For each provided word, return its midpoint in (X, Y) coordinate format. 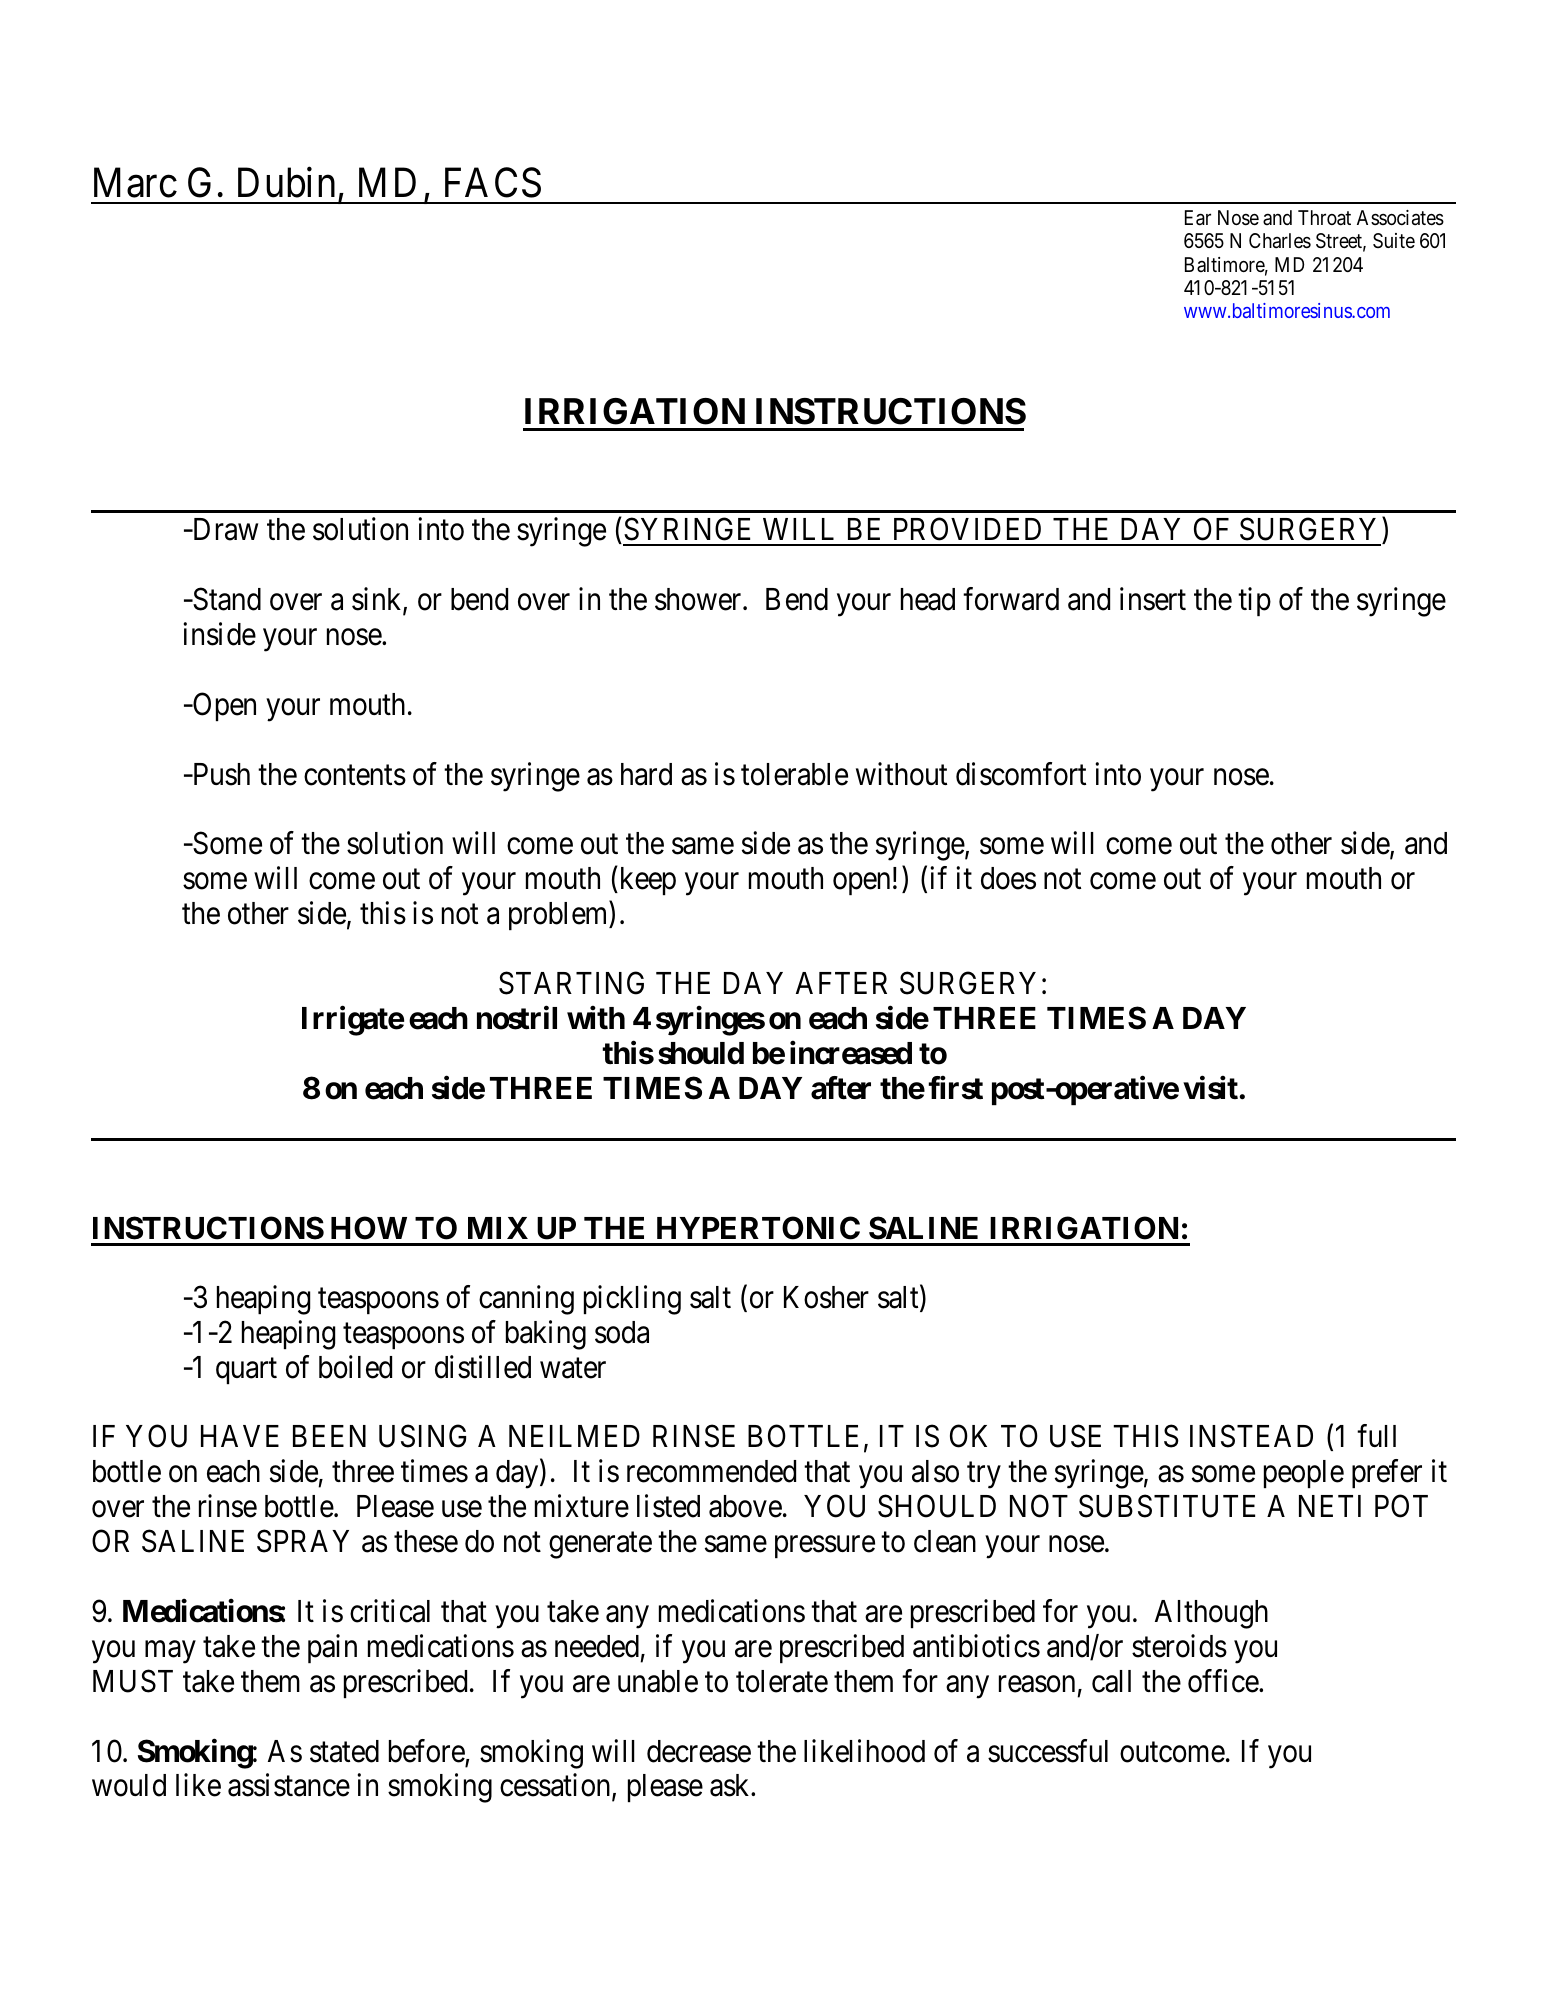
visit (1211, 1088)
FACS (493, 183)
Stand (226, 599)
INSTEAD (1251, 1436)
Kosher (826, 1297)
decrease (699, 1751)
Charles (1280, 241)
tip (1254, 601)
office (1224, 1681)
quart (246, 1371)
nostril (517, 1018)
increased (851, 1053)
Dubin (286, 182)
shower (699, 599)
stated (344, 1751)
